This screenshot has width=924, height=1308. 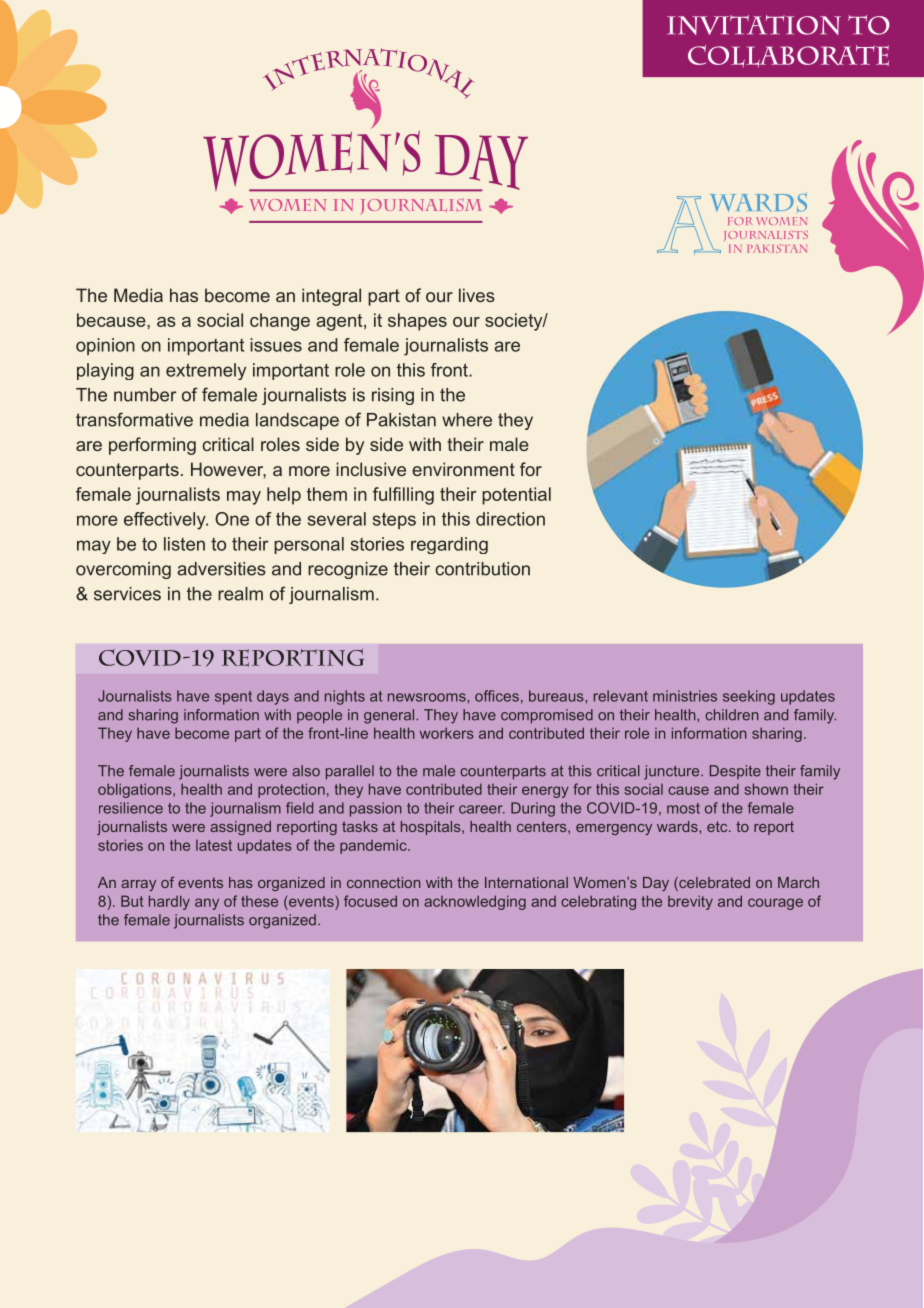 I want to click on INVITATION, so click(x=754, y=25).
